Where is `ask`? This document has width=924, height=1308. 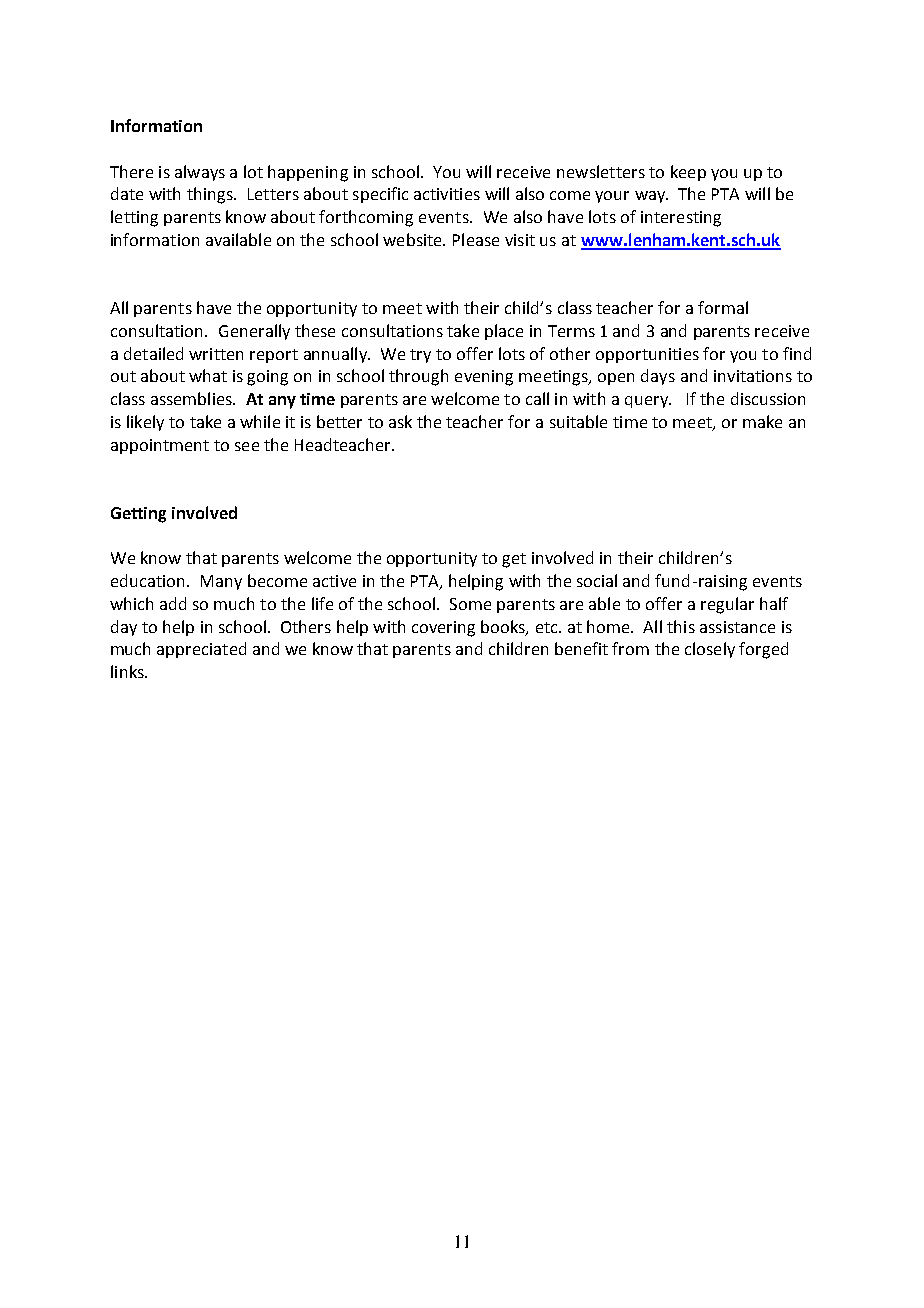
ask is located at coordinates (400, 421).
